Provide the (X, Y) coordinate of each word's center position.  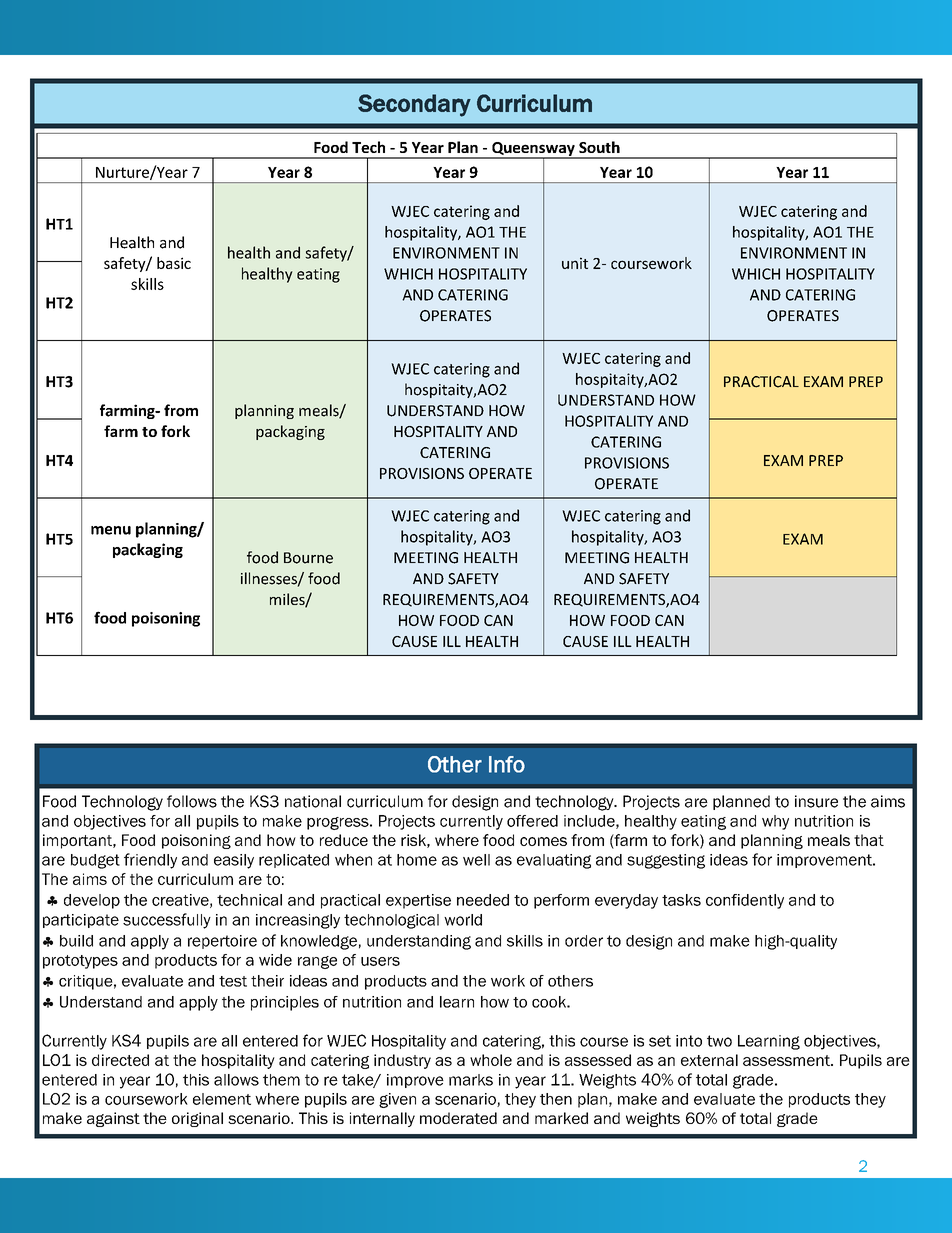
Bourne (308, 558)
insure (816, 801)
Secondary (414, 105)
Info (507, 764)
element (222, 1099)
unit (575, 263)
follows (192, 801)
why (775, 822)
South (599, 147)
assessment (787, 1060)
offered (532, 821)
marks (471, 1080)
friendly (150, 861)
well (476, 860)
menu (111, 530)
